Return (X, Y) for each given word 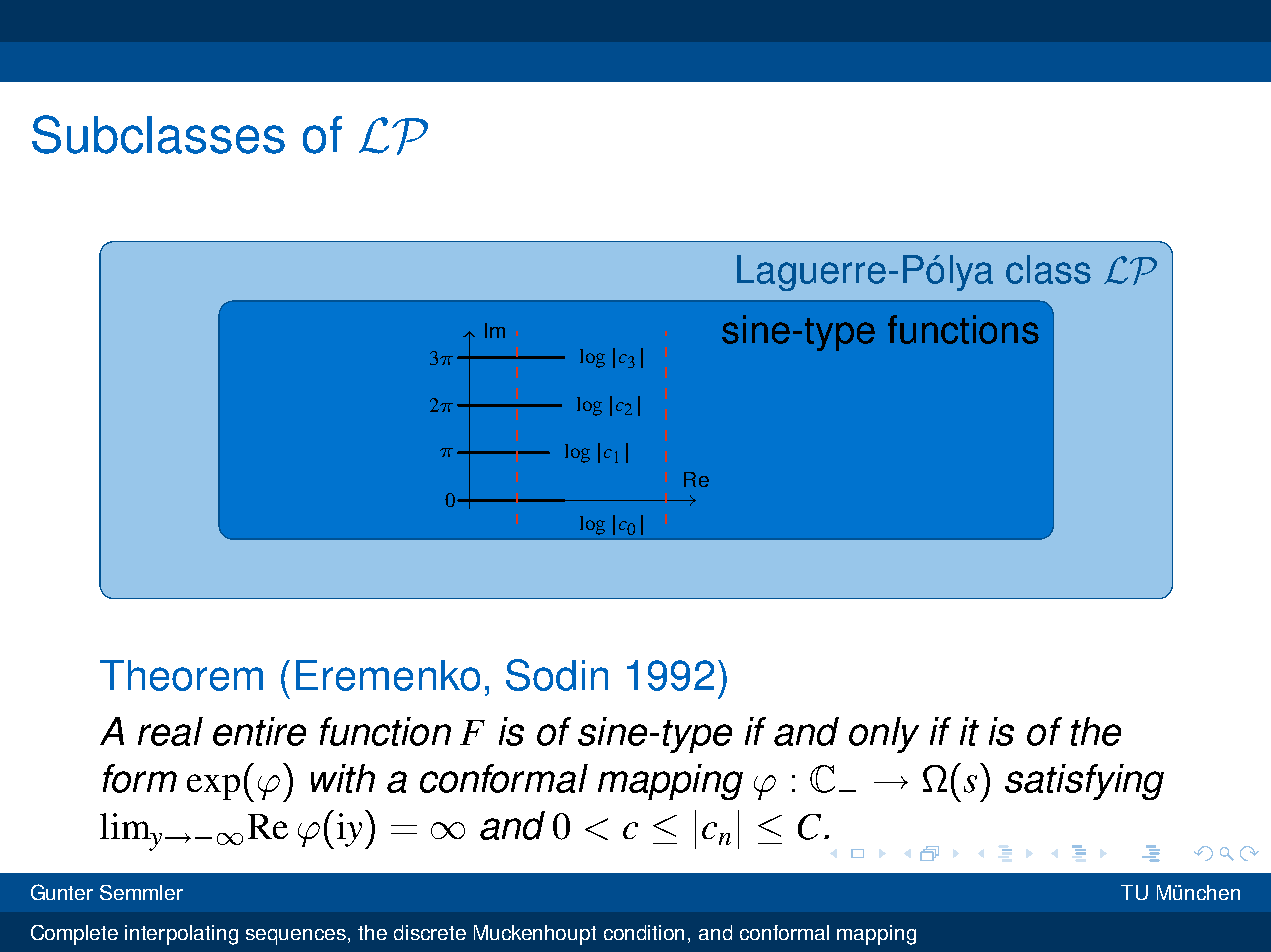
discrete (430, 932)
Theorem (181, 675)
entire (259, 731)
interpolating (181, 935)
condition (644, 932)
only (884, 735)
